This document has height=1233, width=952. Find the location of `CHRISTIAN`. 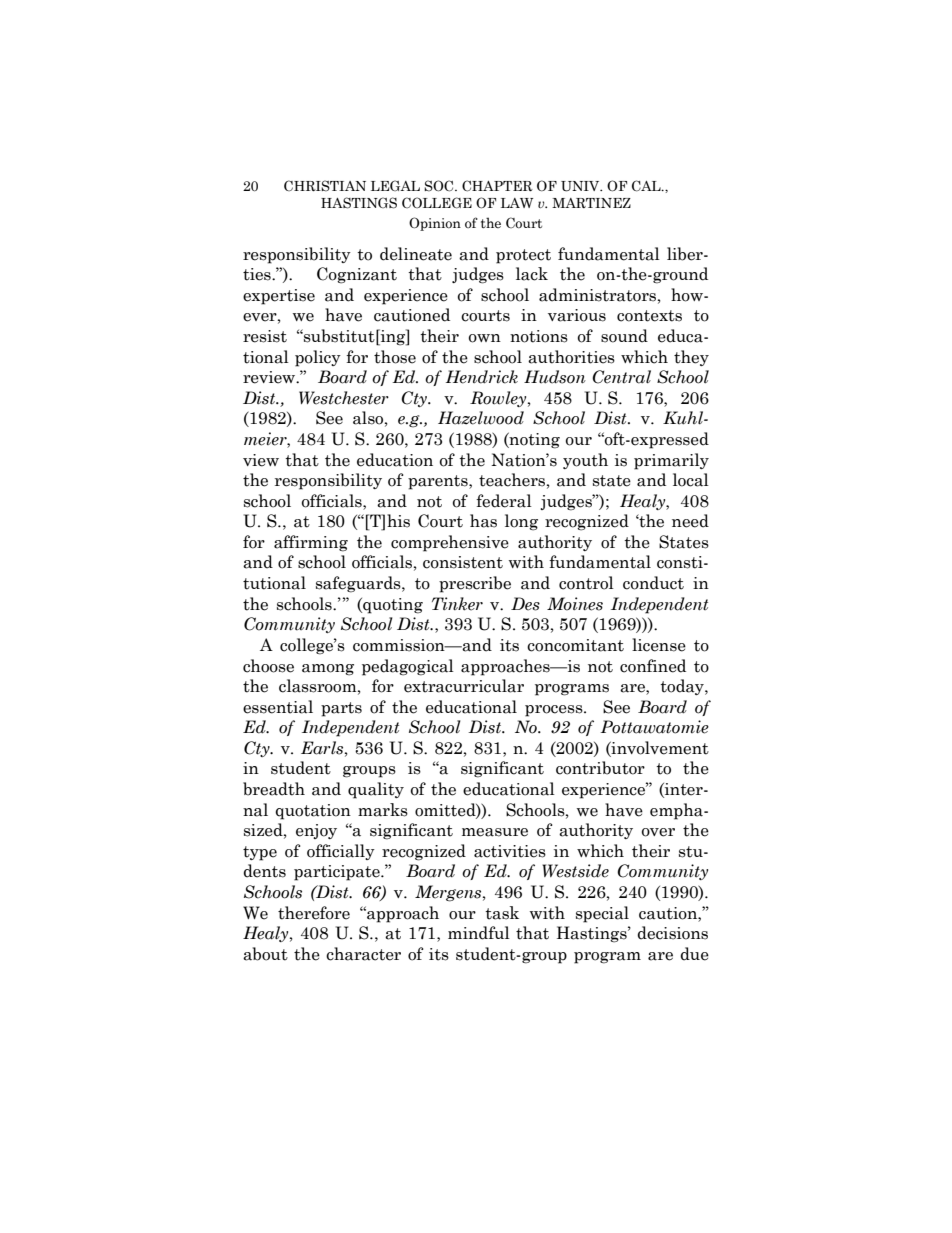

CHRISTIAN is located at coordinates (325, 186).
